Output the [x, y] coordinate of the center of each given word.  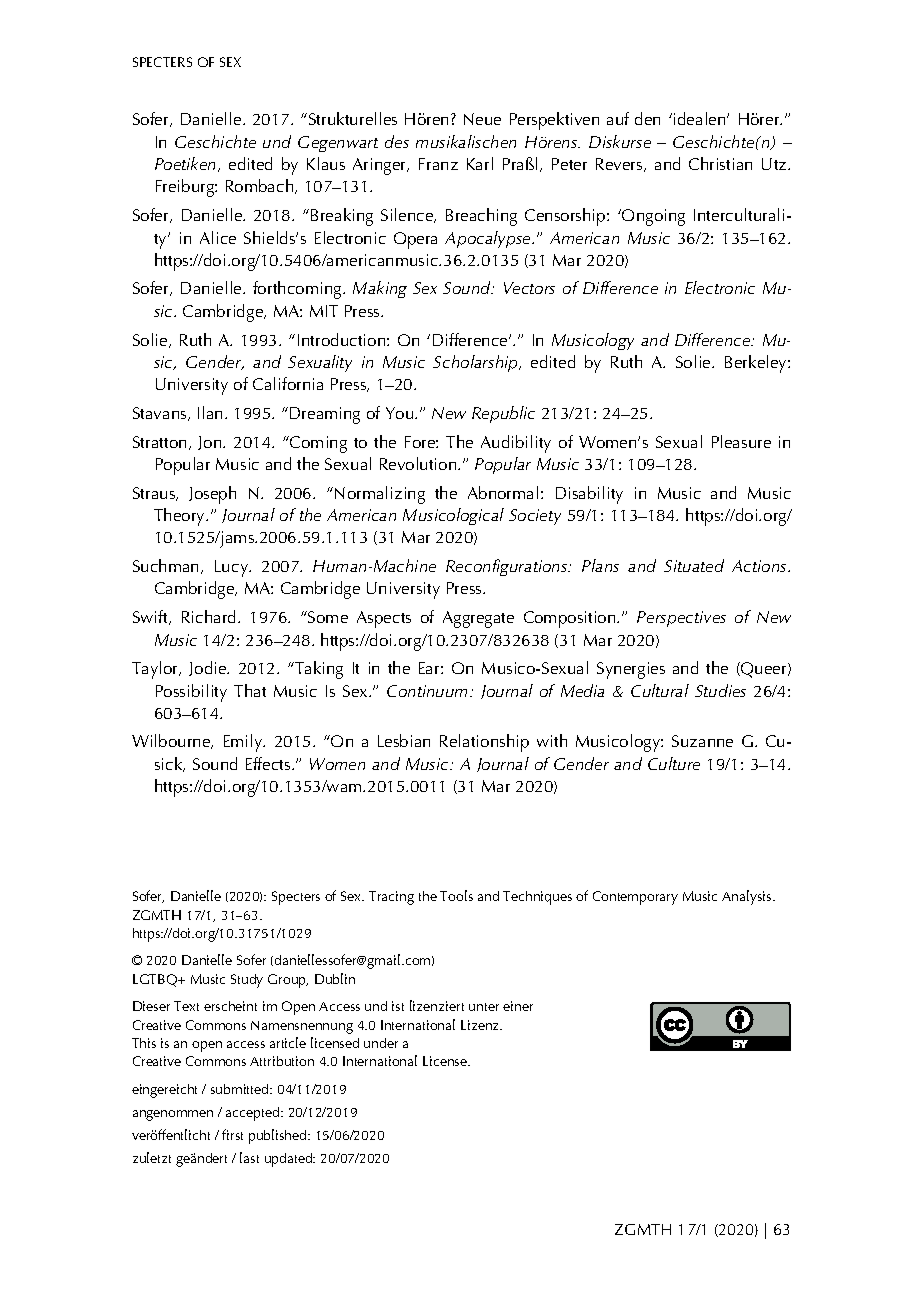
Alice [218, 237]
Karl [480, 163]
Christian [720, 163]
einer [518, 1006]
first [232, 1134]
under [381, 1043]
